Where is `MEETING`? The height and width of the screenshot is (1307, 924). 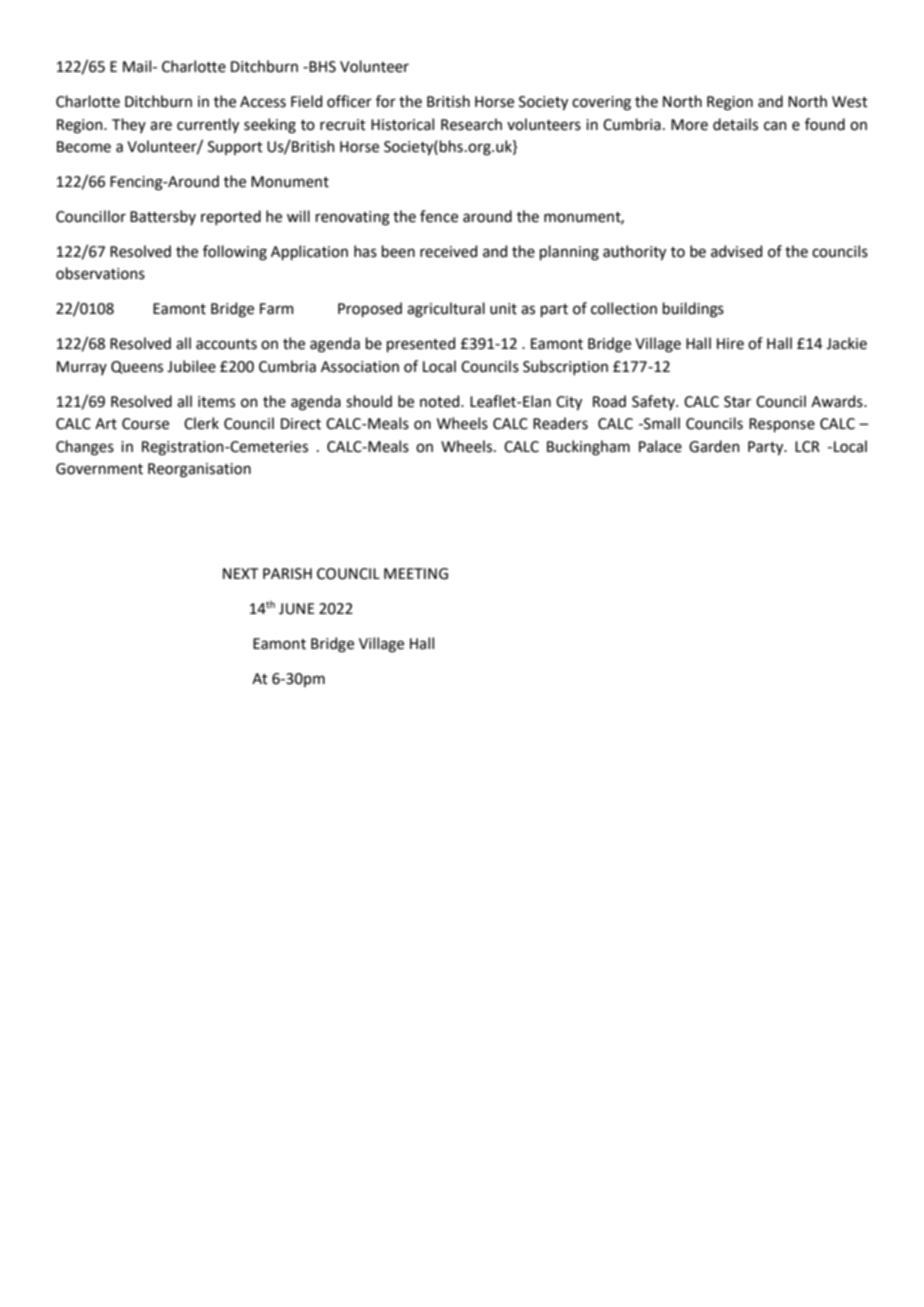
MEETING is located at coordinates (416, 574).
